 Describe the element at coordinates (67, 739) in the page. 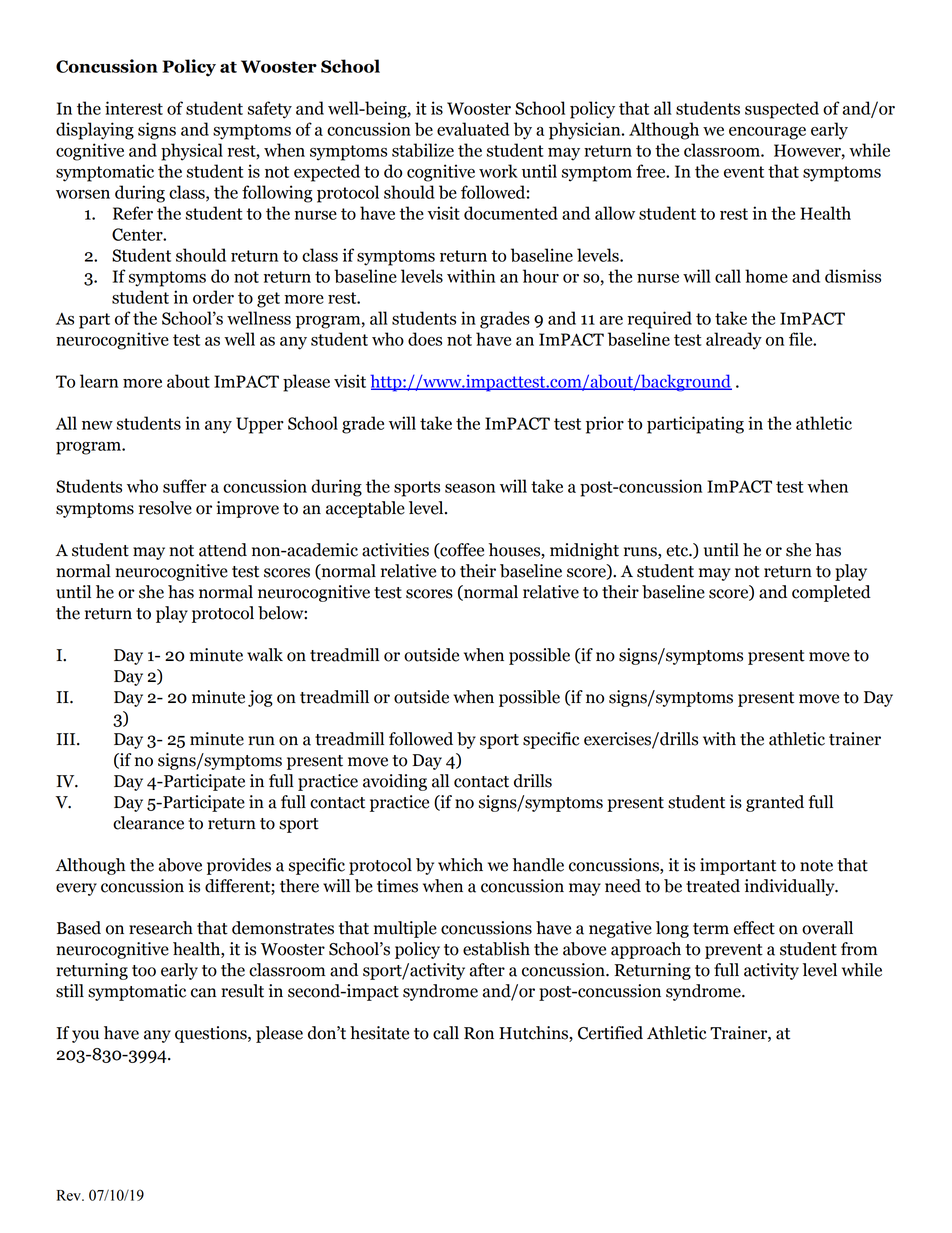

I see `III` at that location.
